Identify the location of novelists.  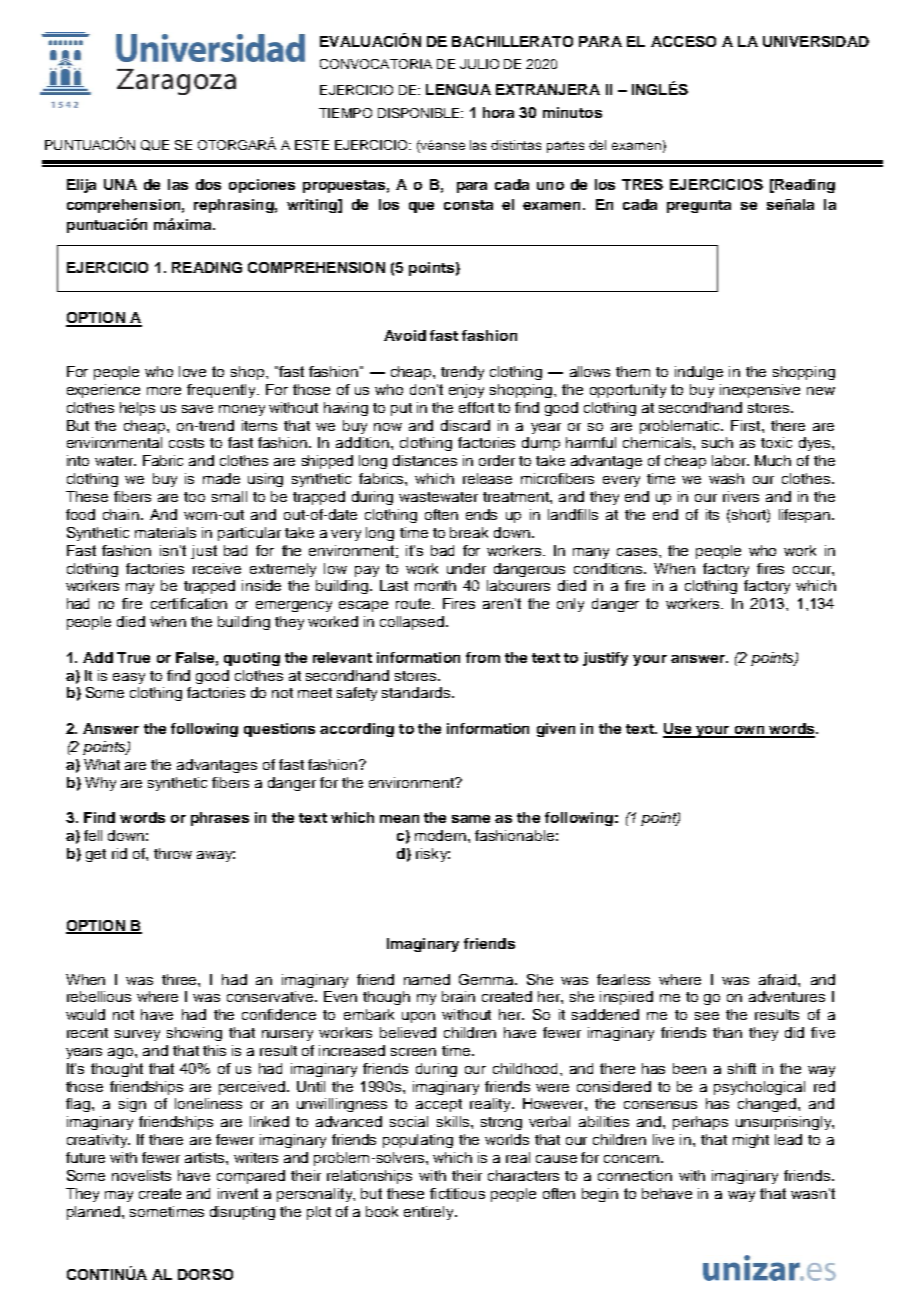
(141, 1175).
